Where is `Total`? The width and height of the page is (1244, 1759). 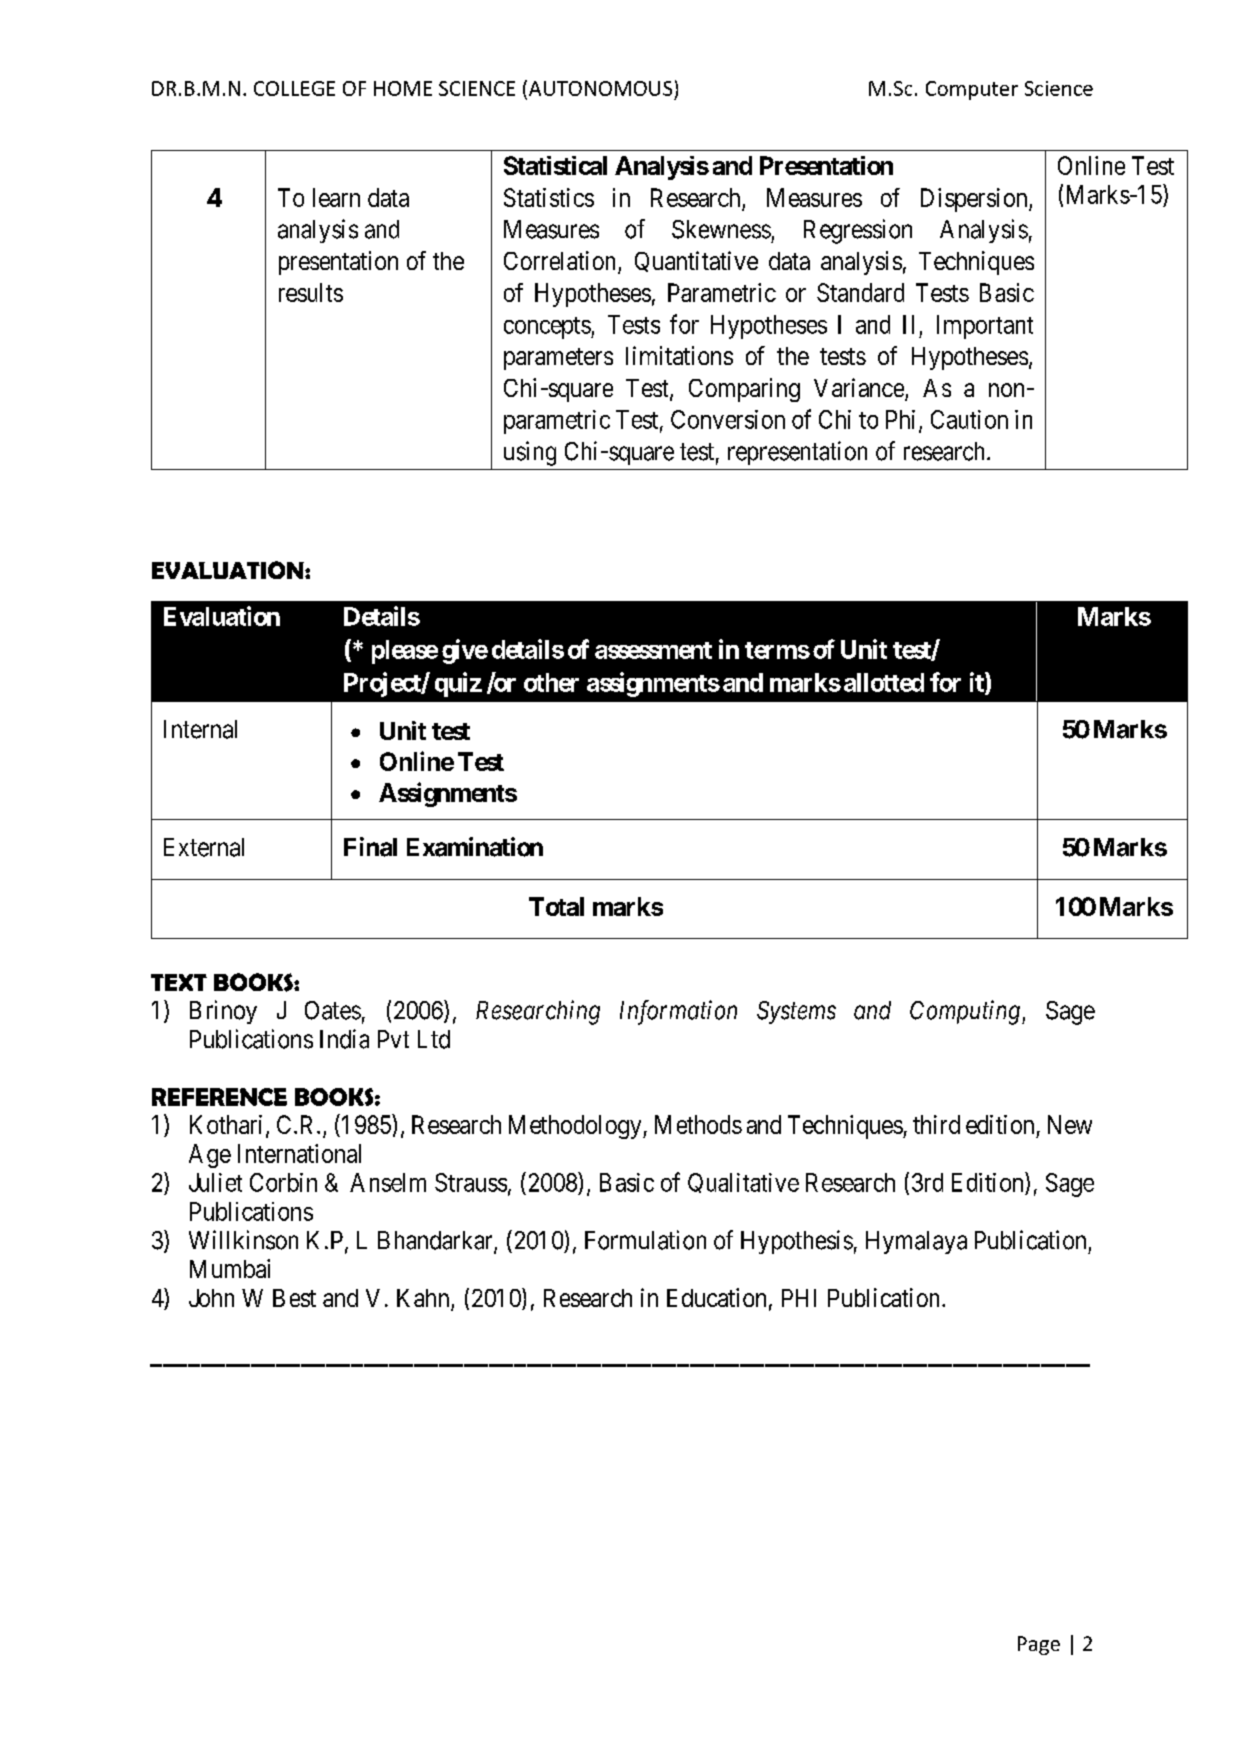 Total is located at coordinates (556, 906).
